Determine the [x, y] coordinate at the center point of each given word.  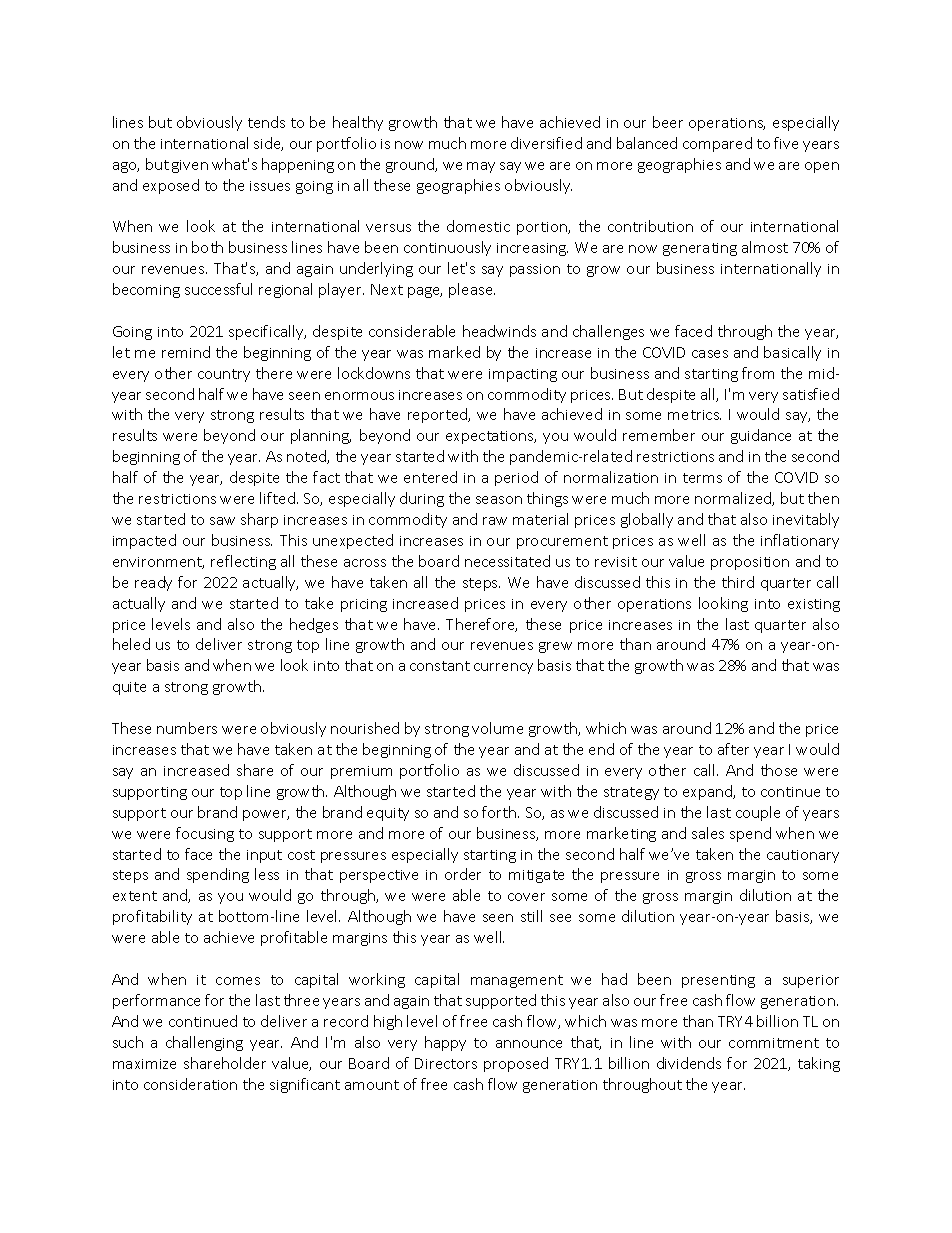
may [481, 167]
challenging [204, 1043]
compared [717, 144]
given [190, 166]
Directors [446, 1063]
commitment [774, 1043]
